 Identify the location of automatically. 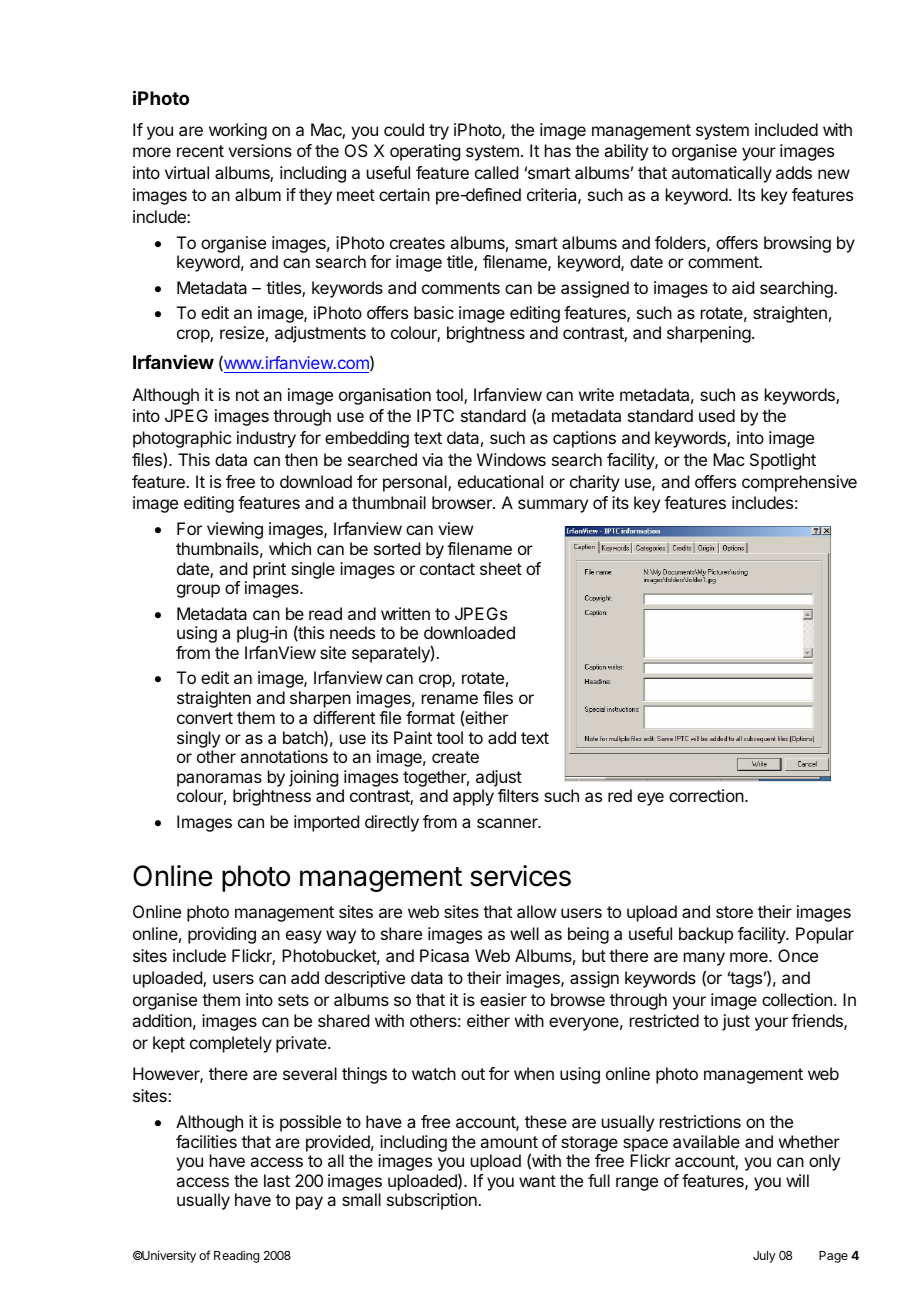
(722, 174).
